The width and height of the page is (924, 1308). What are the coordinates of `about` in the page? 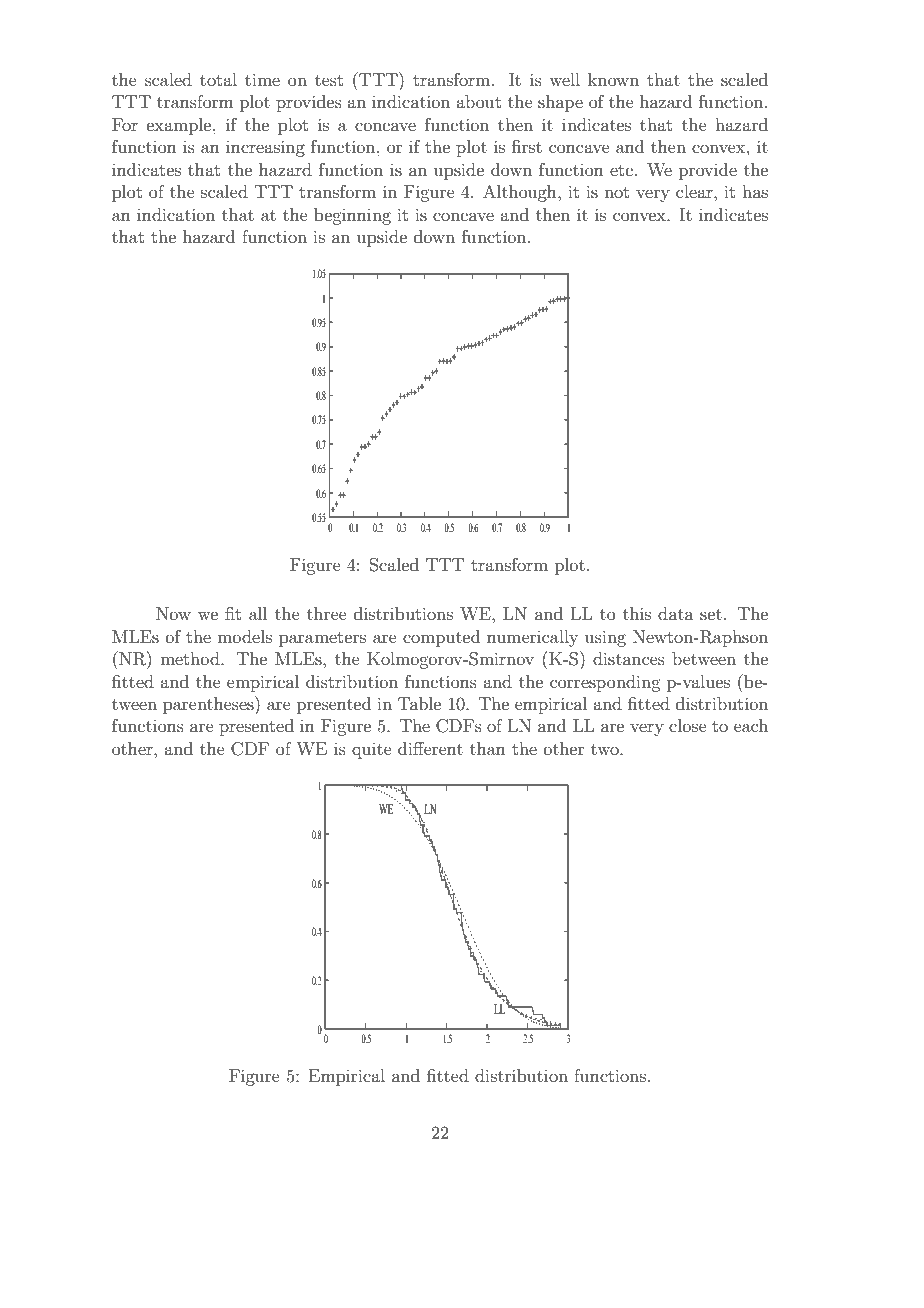 It's located at (478, 101).
